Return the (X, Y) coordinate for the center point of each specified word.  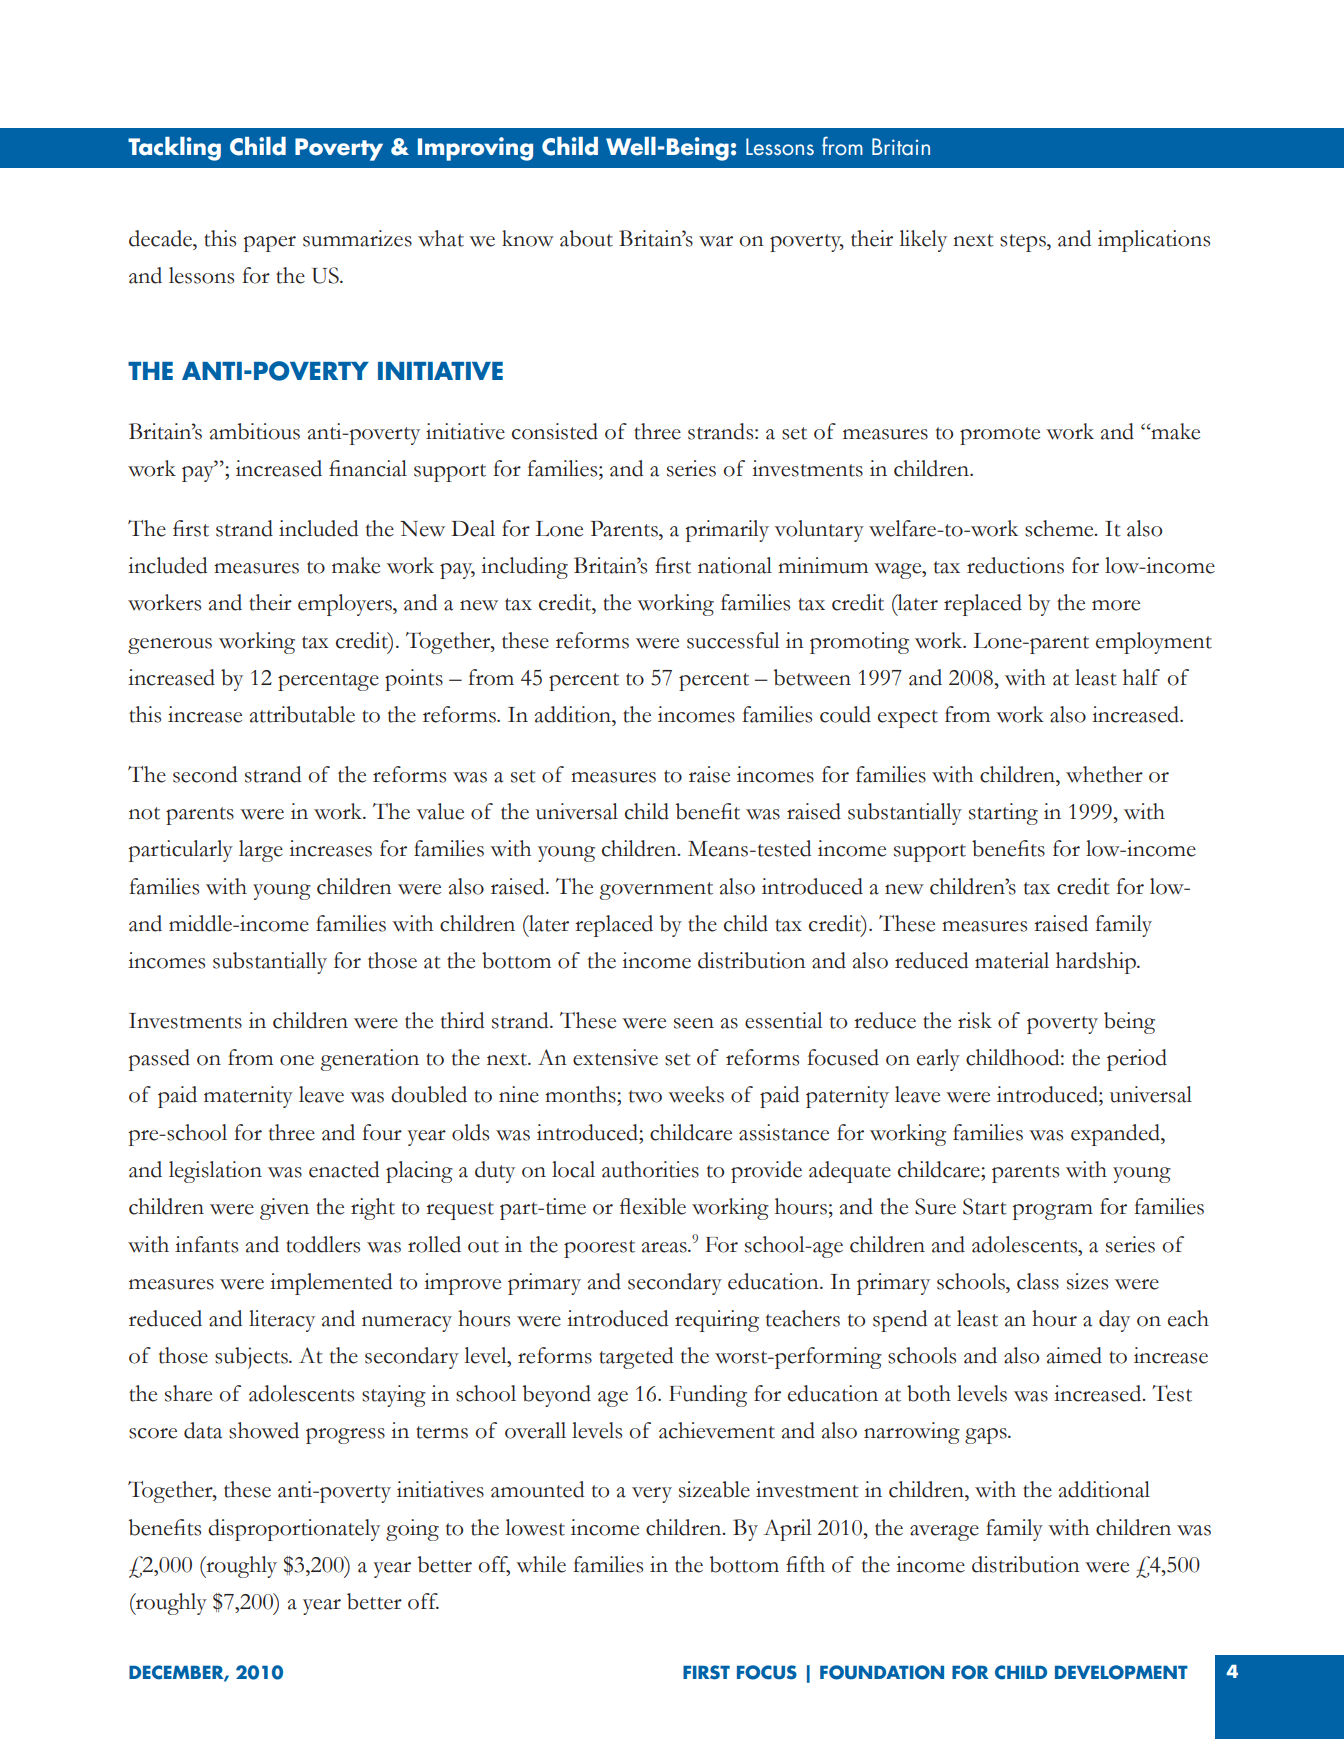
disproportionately (294, 1530)
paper (269, 244)
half (1141, 677)
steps (1024, 243)
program (1052, 1212)
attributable (302, 714)
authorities (650, 1169)
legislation (215, 1172)
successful (733, 640)
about (586, 238)
